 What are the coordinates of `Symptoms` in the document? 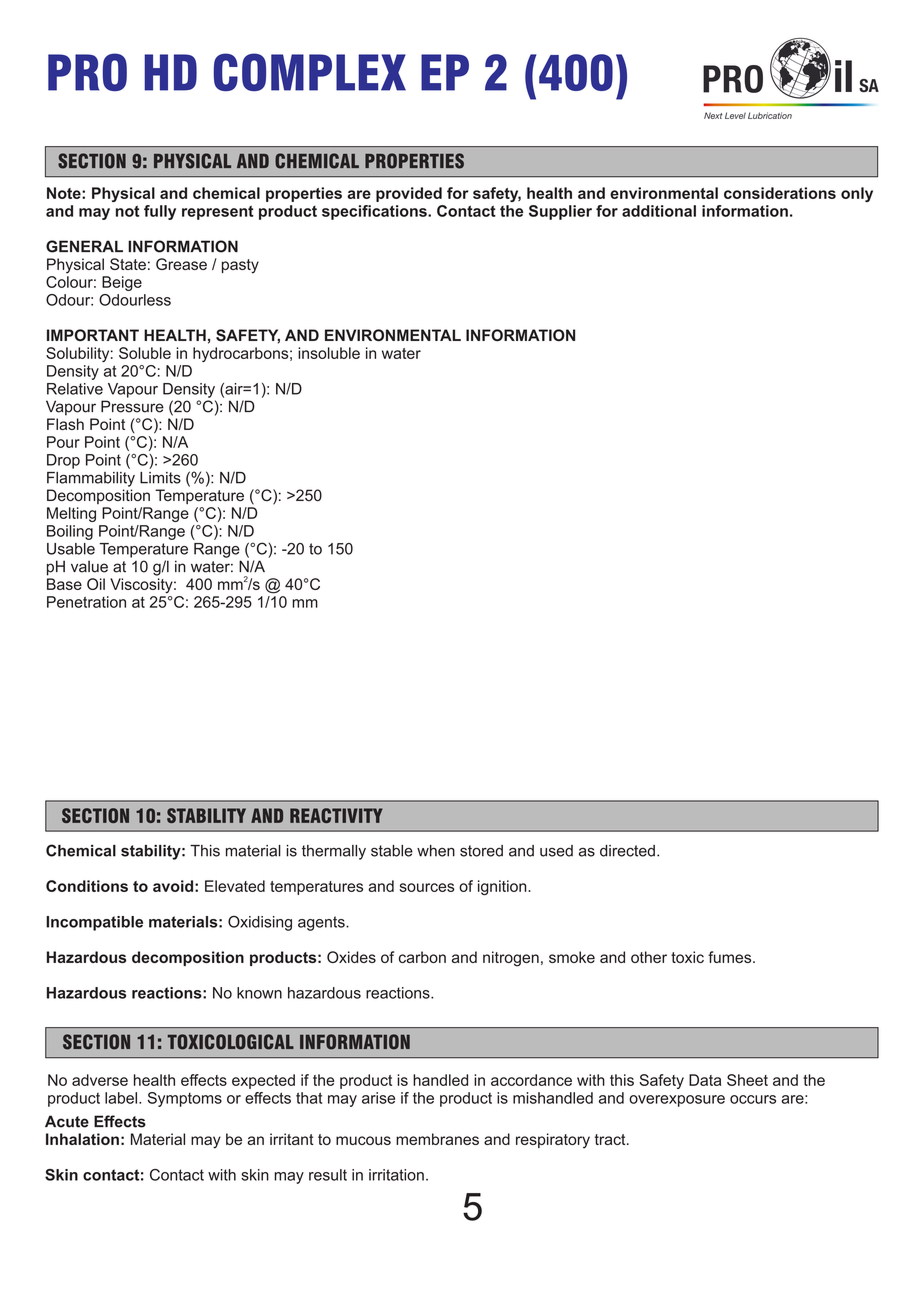 It's located at (185, 1099).
